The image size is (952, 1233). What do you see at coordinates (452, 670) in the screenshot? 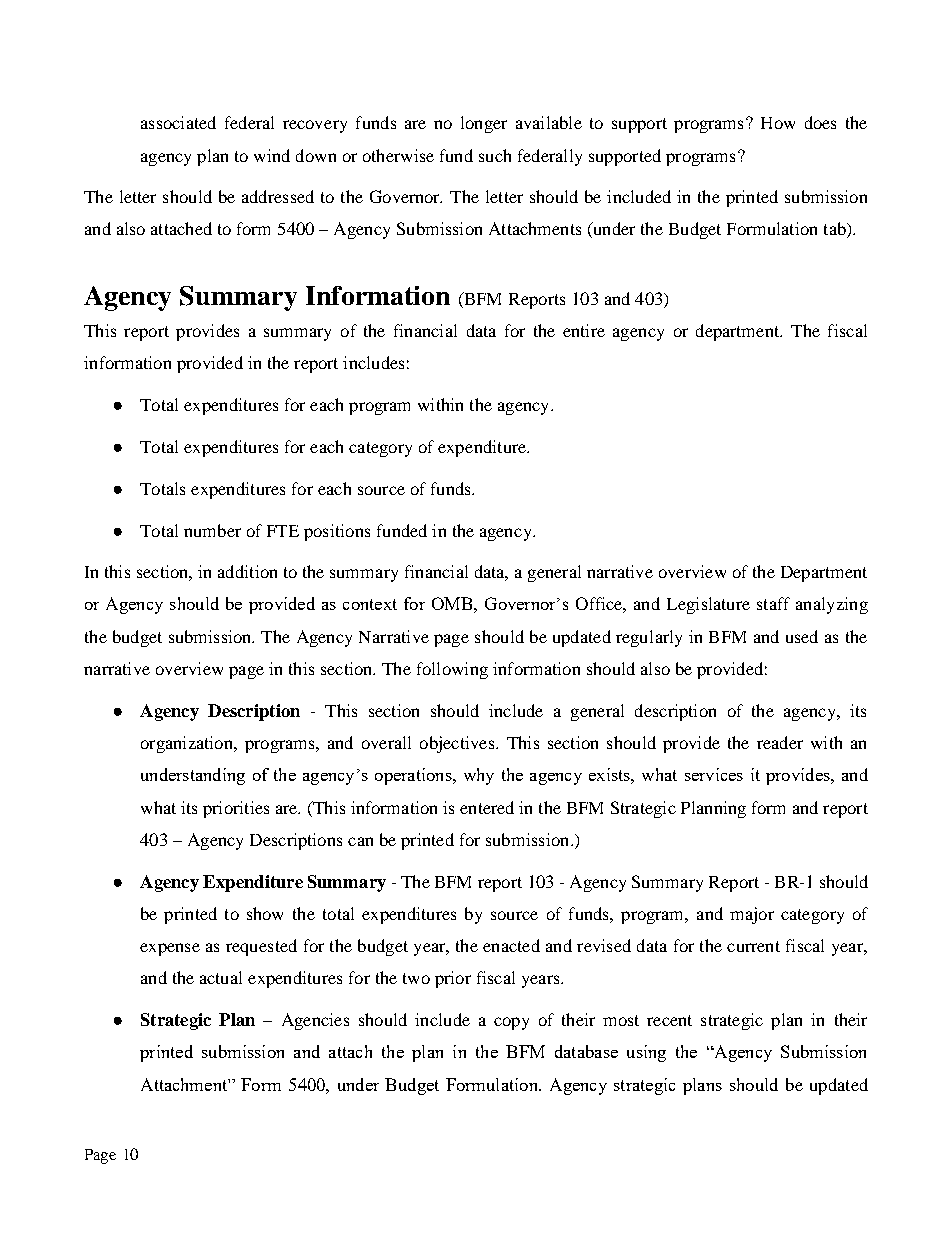
I see `following` at bounding box center [452, 670].
